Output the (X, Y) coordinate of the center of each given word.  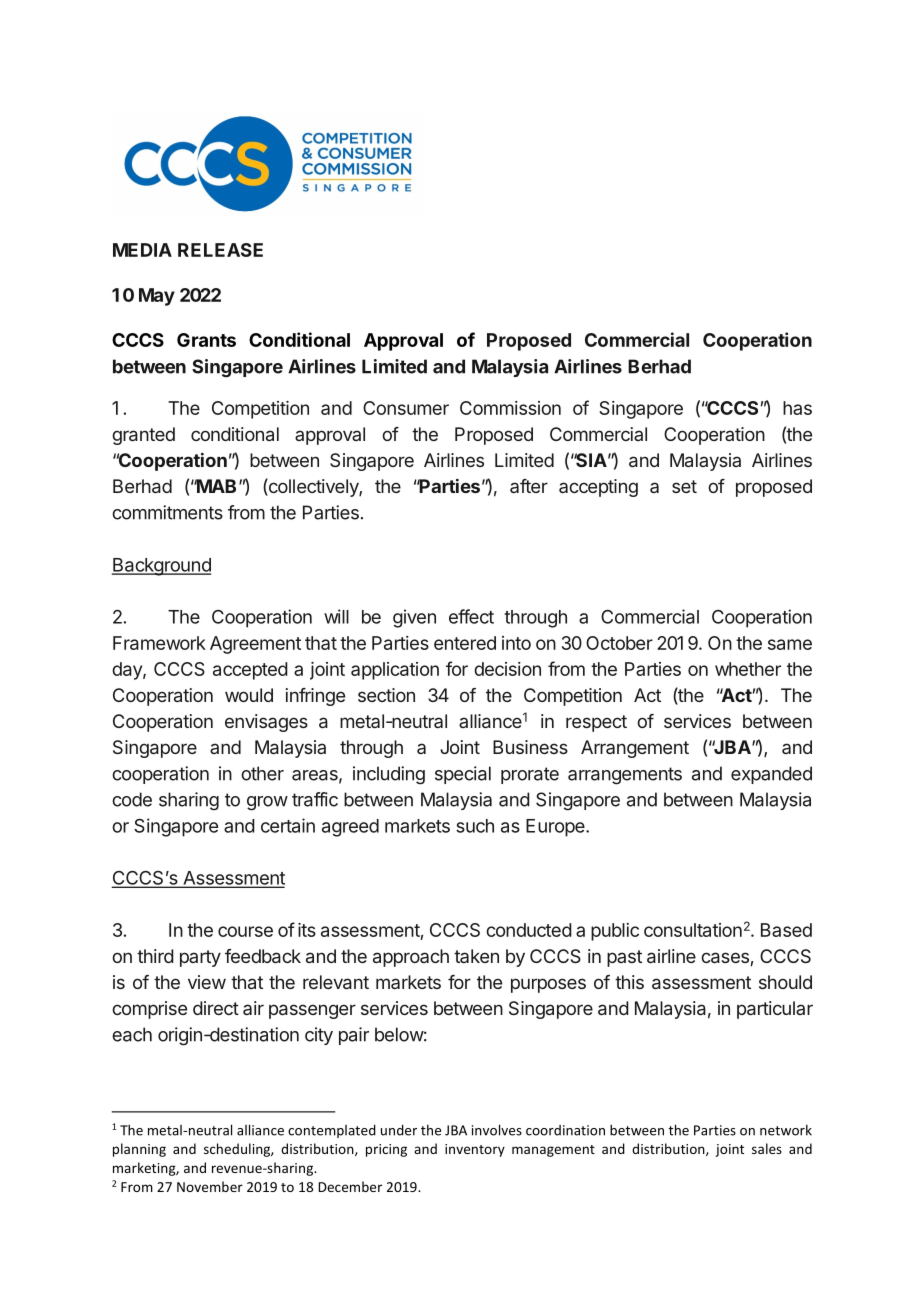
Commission (510, 408)
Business (530, 747)
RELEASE (220, 250)
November (210, 1186)
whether (748, 669)
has (797, 408)
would (249, 695)
